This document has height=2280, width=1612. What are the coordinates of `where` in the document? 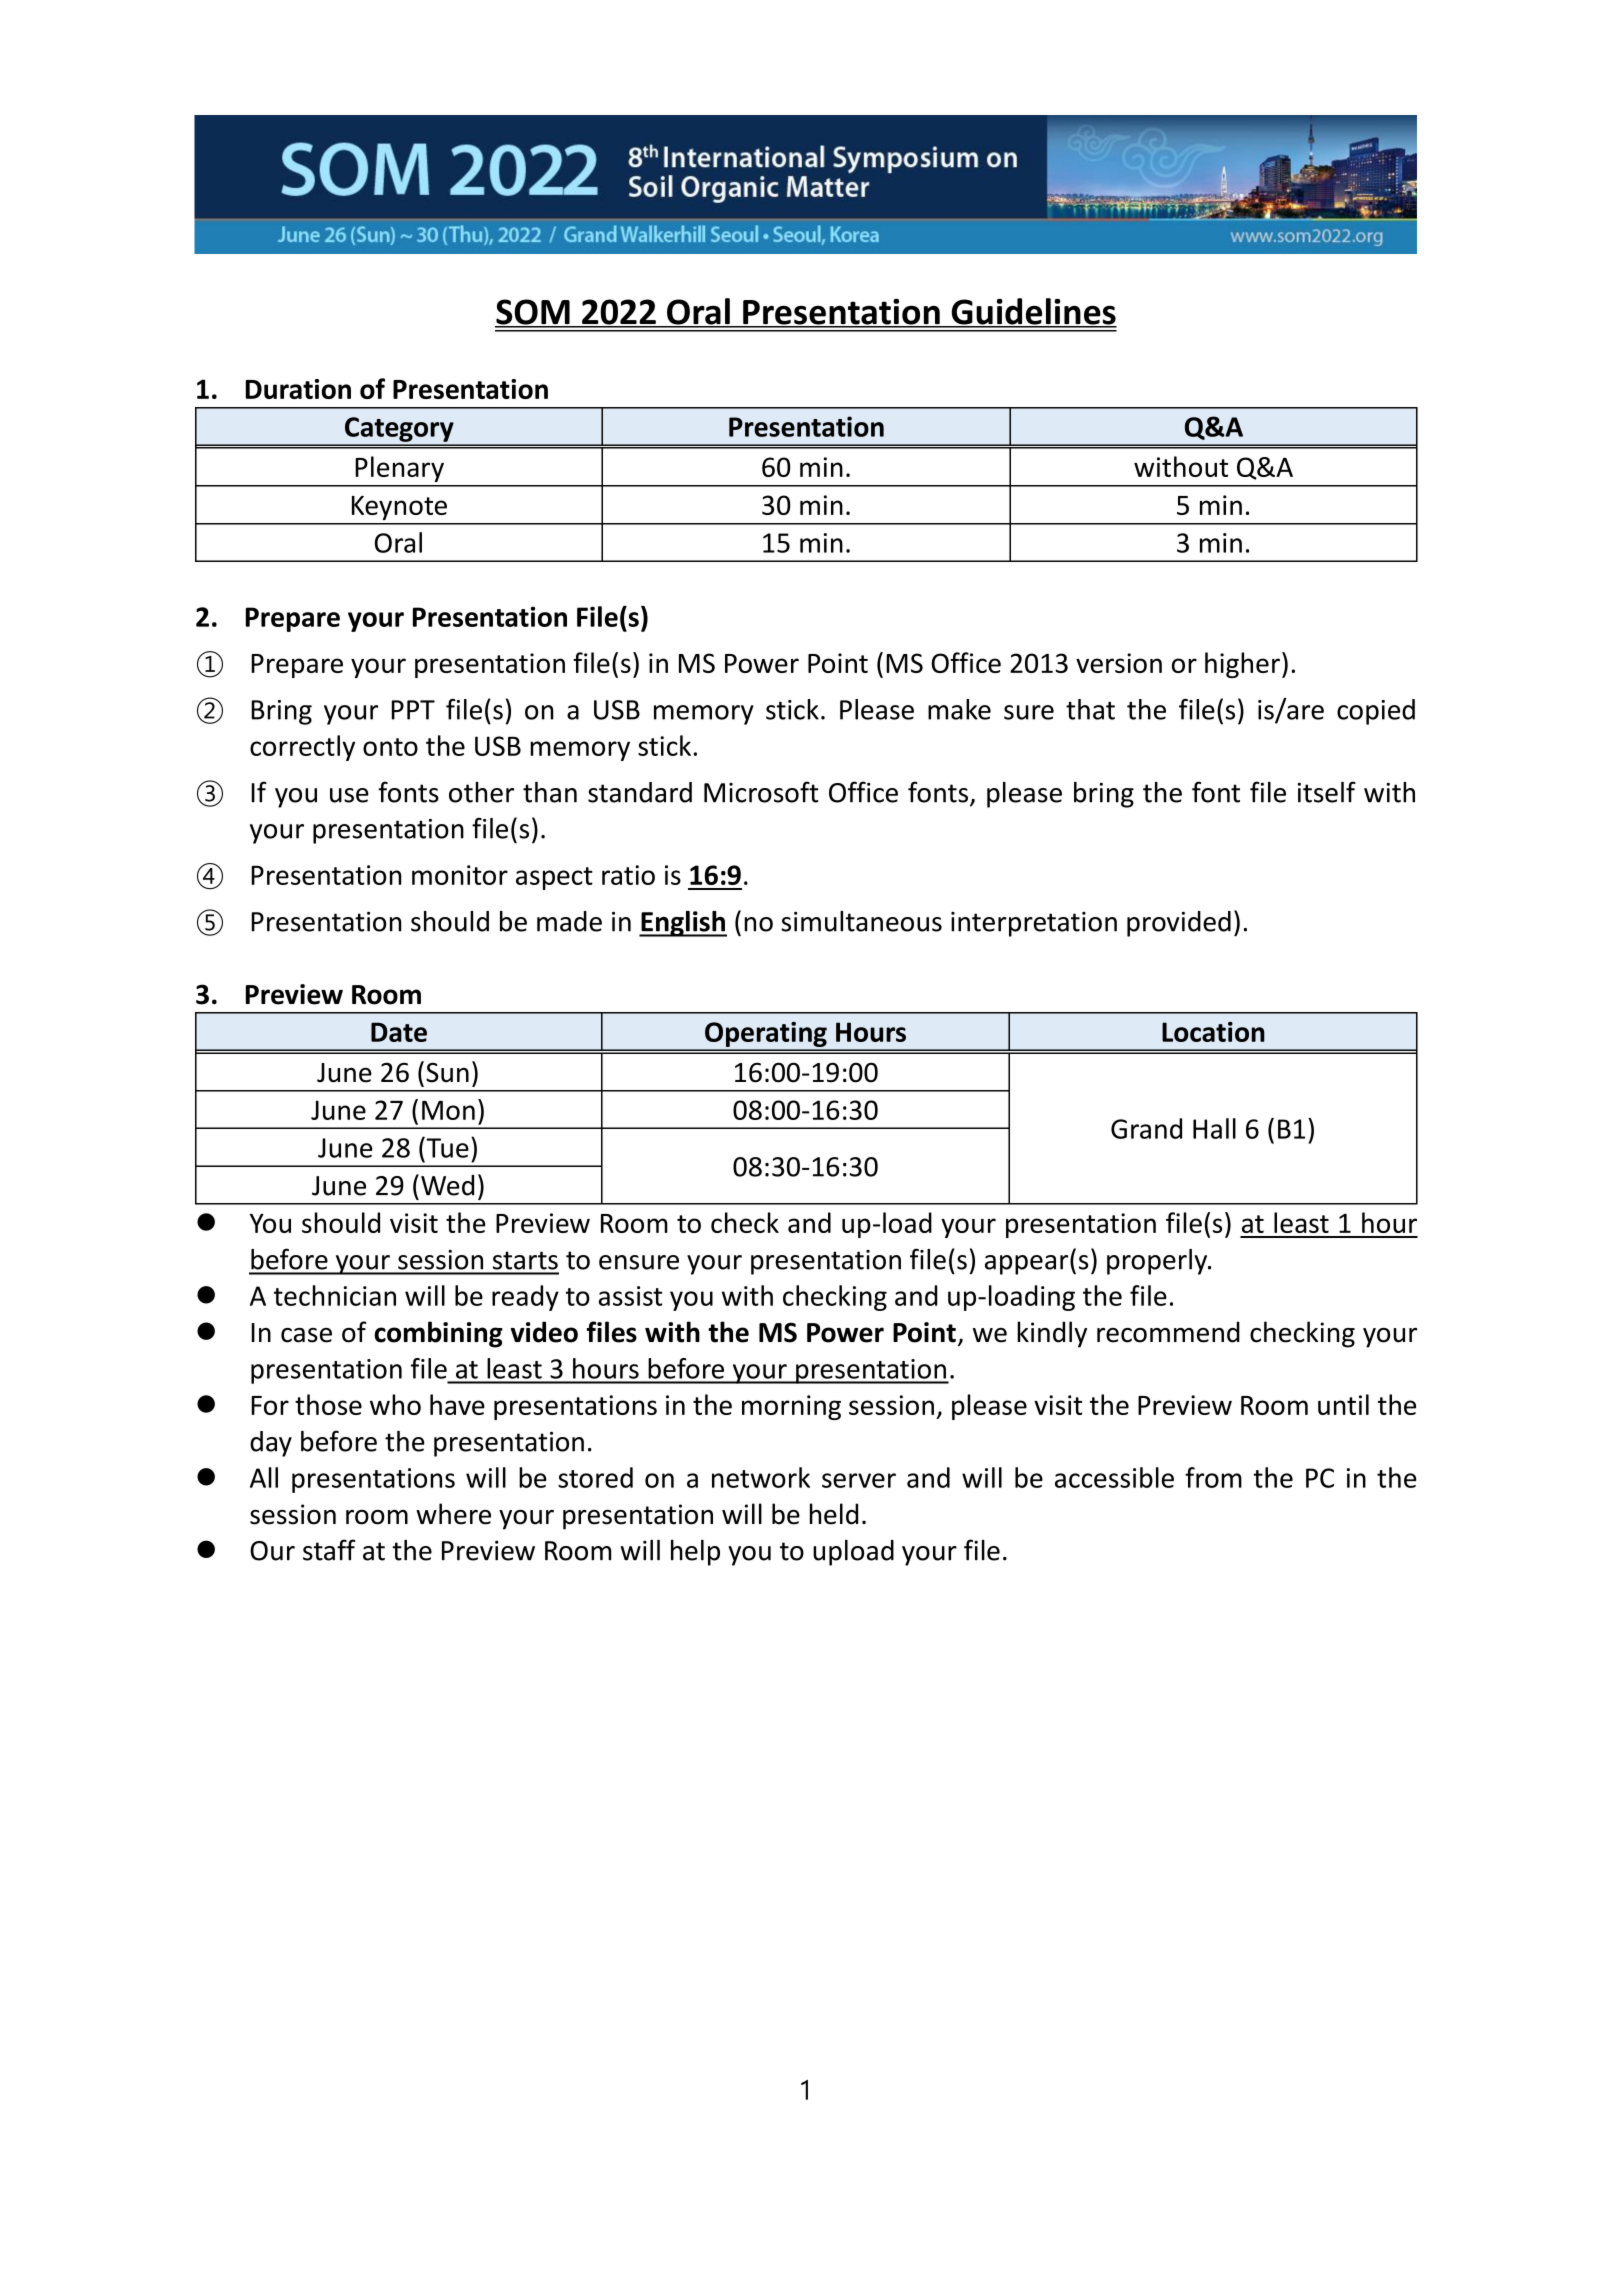 It's located at (453, 1514).
